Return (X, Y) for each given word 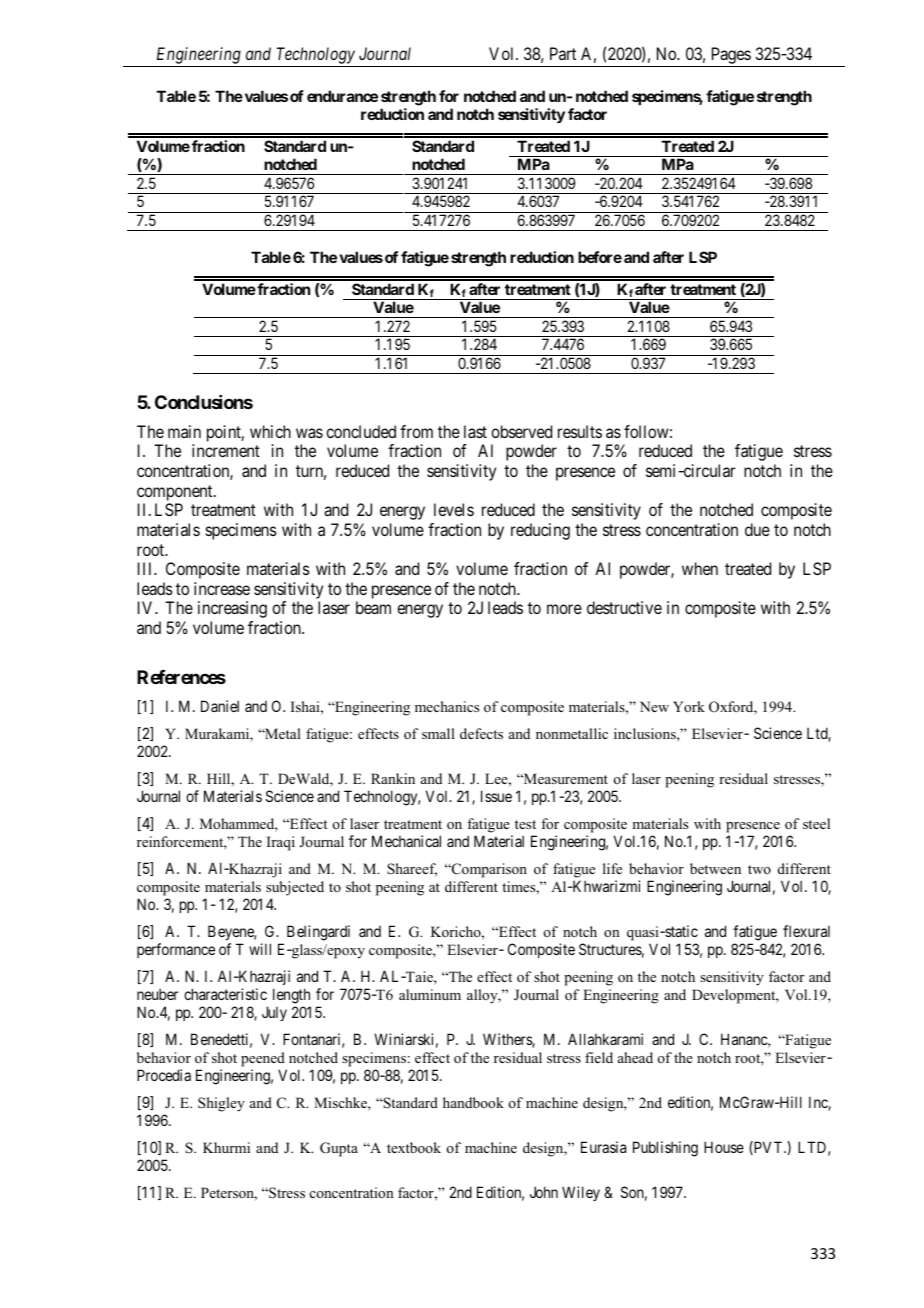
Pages (730, 57)
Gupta (339, 1149)
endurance (342, 96)
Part (563, 53)
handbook (473, 1102)
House (724, 1147)
